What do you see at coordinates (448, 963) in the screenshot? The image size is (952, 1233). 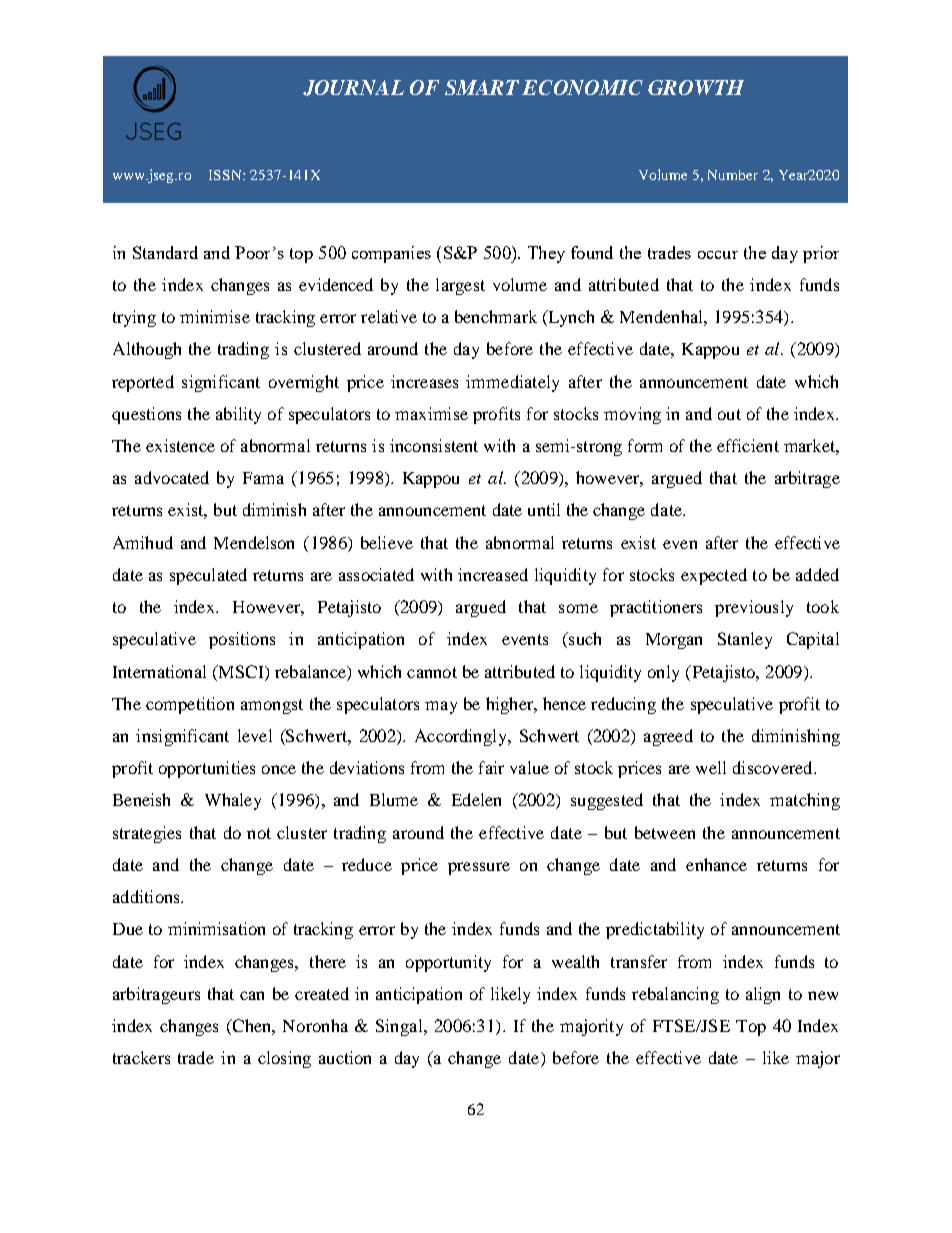 I see `opportunity` at bounding box center [448, 963].
